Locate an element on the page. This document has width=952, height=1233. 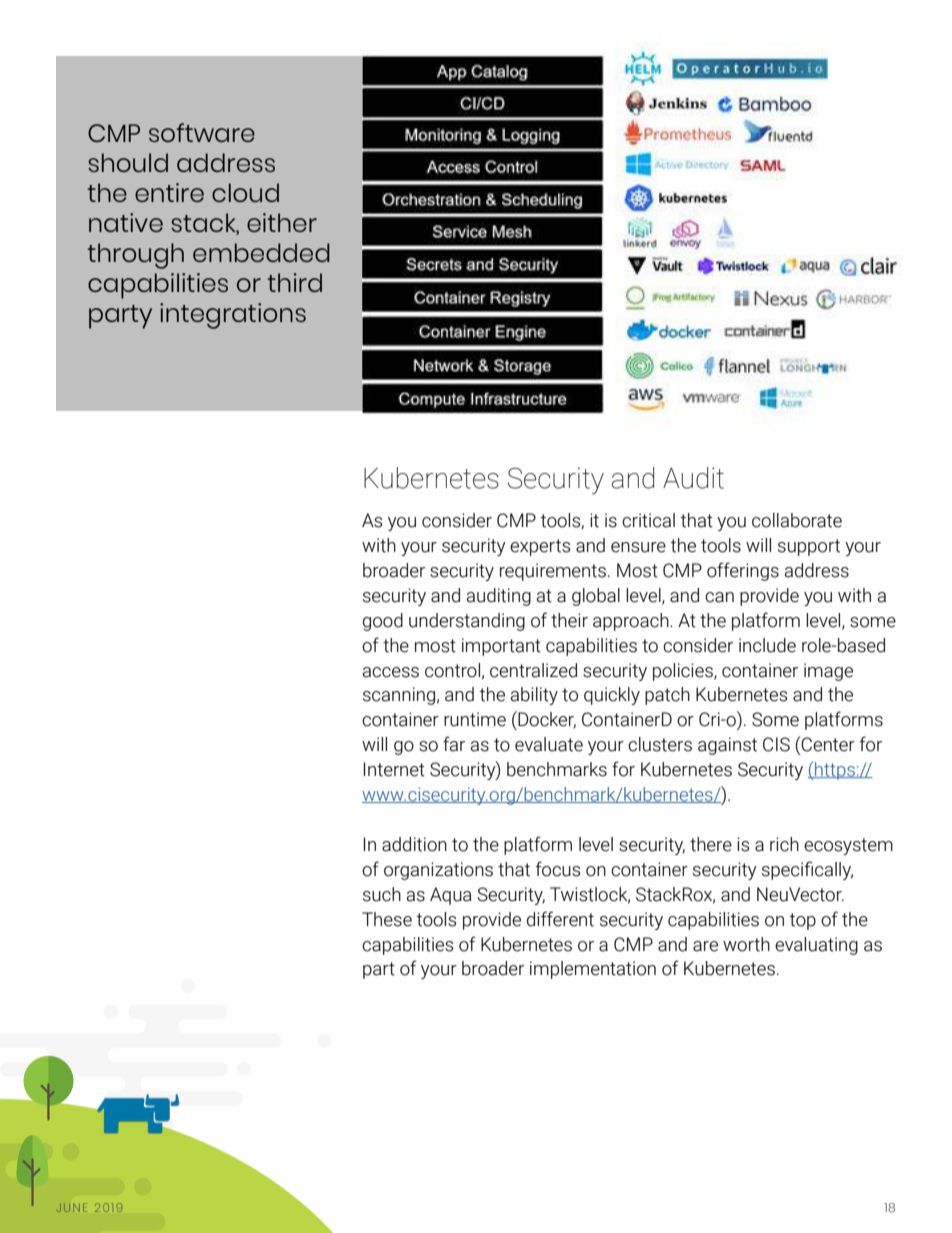
embedded is located at coordinates (261, 252).
